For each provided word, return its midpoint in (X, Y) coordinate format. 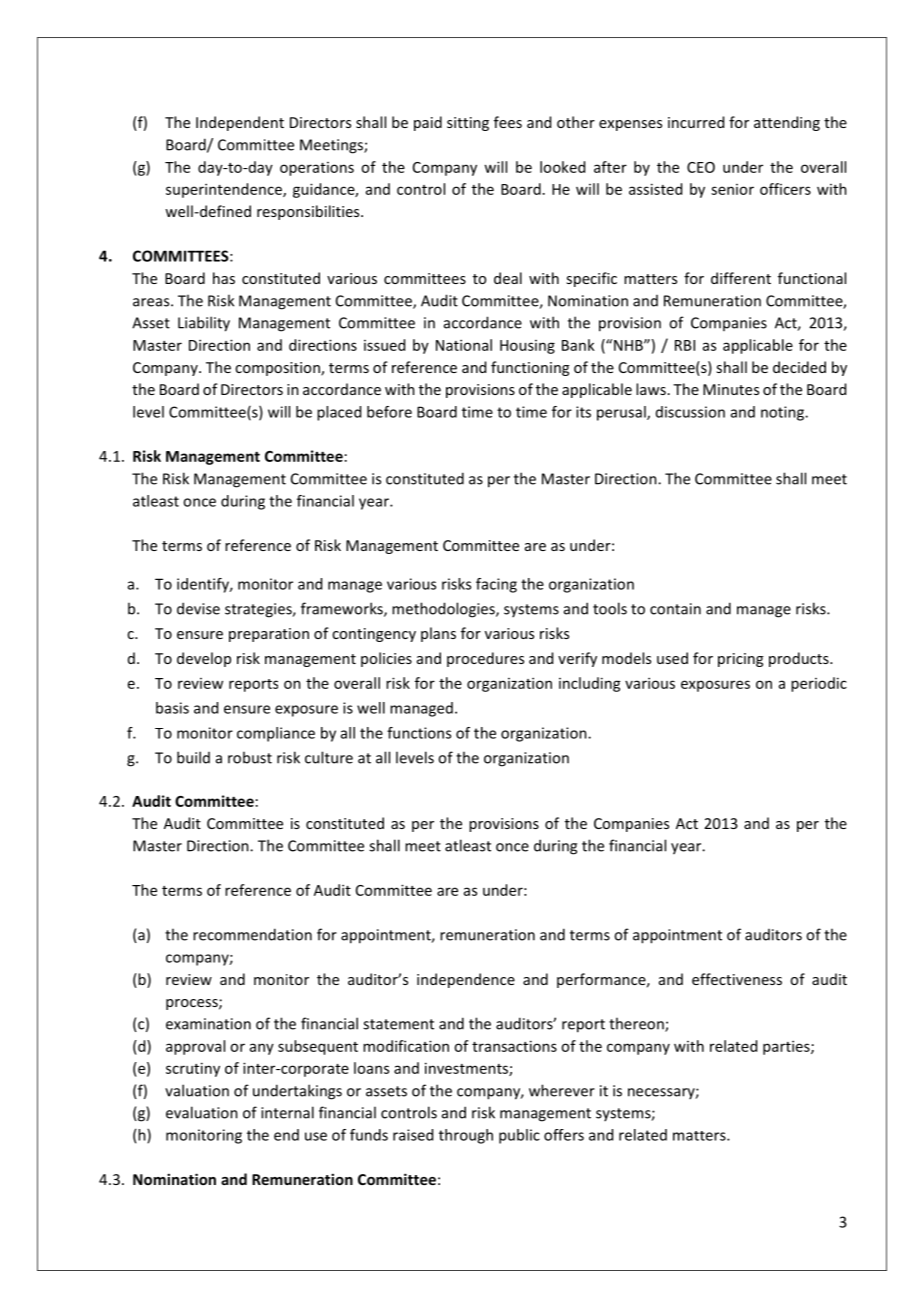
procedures (485, 659)
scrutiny (193, 1069)
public (519, 1136)
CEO (701, 167)
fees (508, 122)
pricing (740, 660)
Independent (240, 123)
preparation (269, 635)
